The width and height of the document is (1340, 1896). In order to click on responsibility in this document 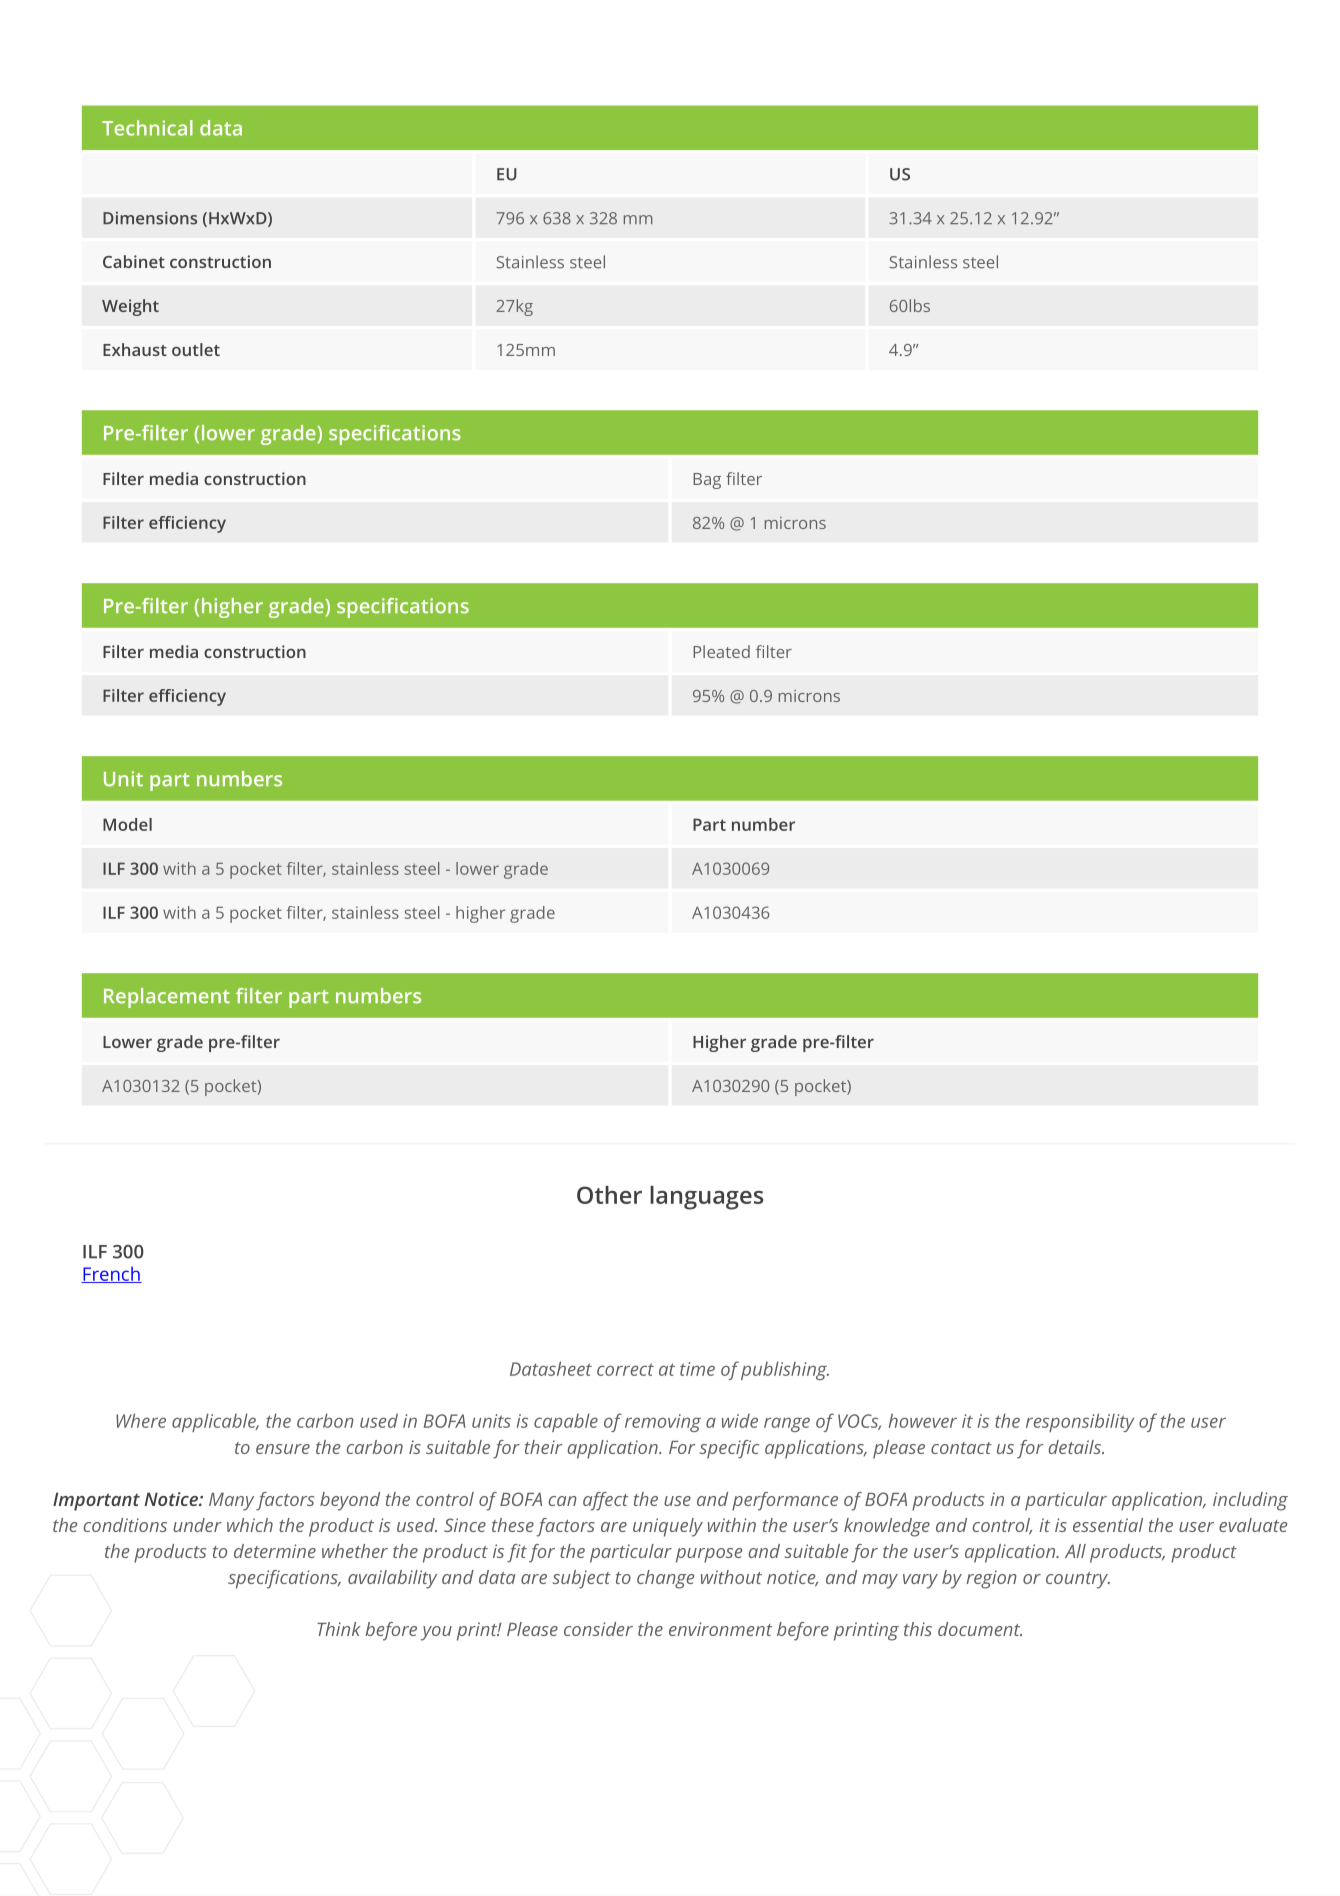, I will do `click(1080, 1422)`.
